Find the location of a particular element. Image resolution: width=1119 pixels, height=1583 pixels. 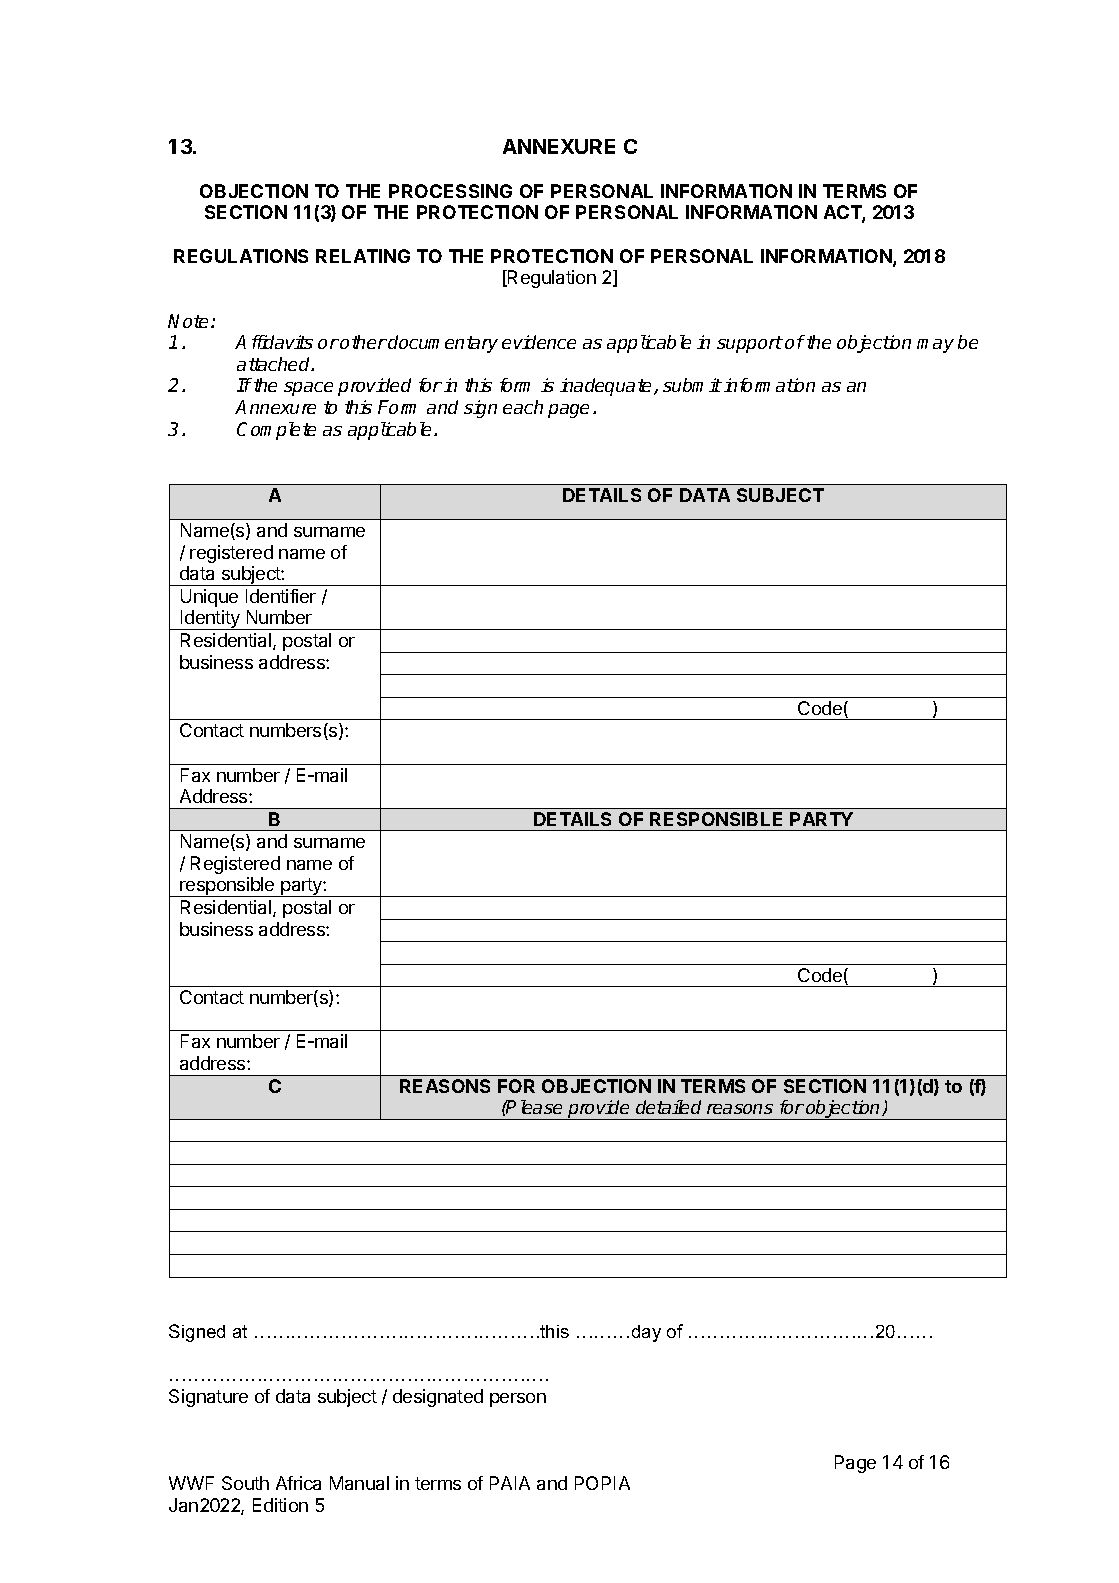

detailed is located at coordinates (668, 1107).
